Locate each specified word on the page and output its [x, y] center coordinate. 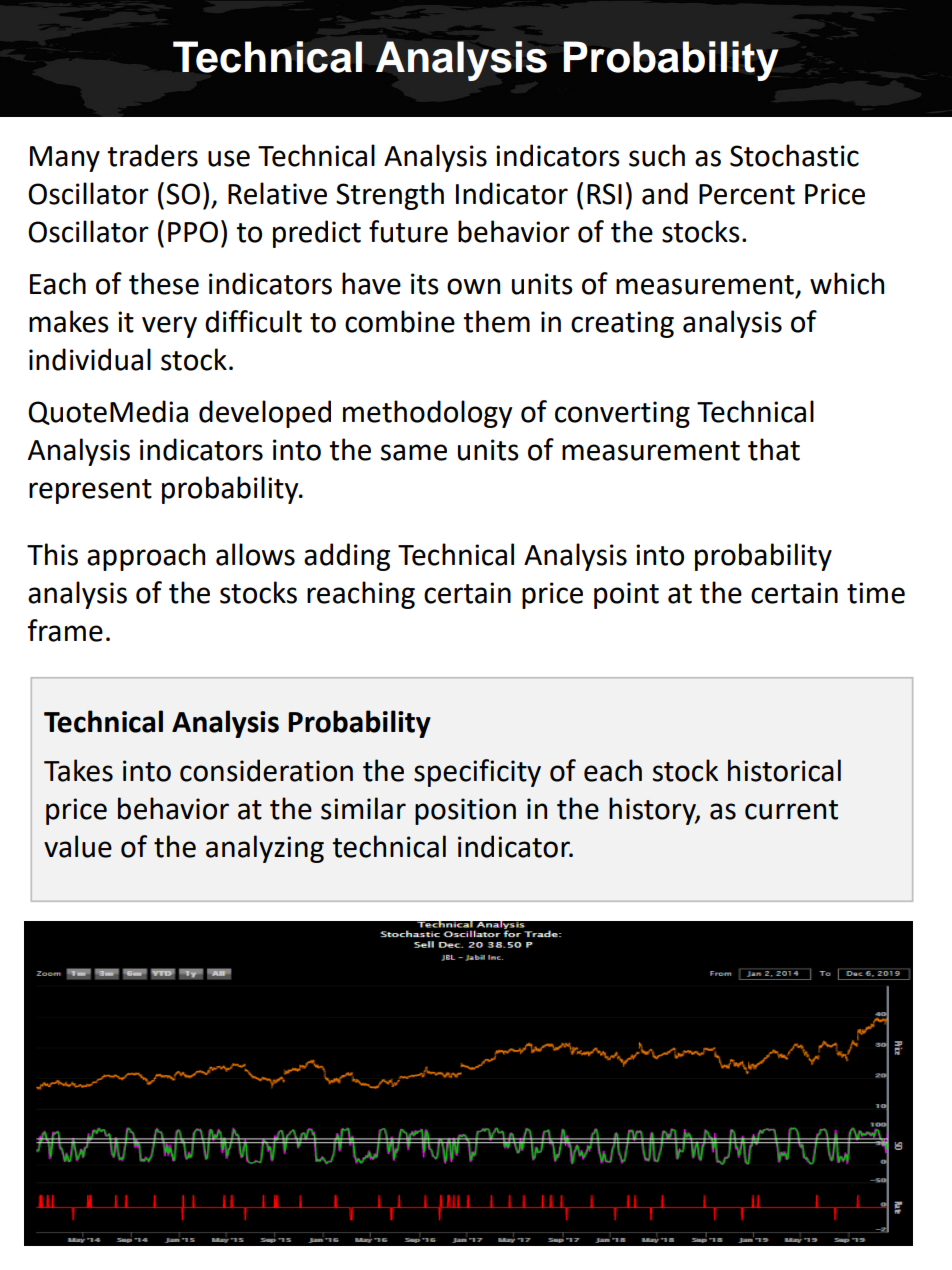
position [465, 811]
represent [90, 491]
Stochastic [794, 155]
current [791, 810]
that [774, 449]
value [78, 846]
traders [152, 155]
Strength [390, 196]
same [414, 452]
